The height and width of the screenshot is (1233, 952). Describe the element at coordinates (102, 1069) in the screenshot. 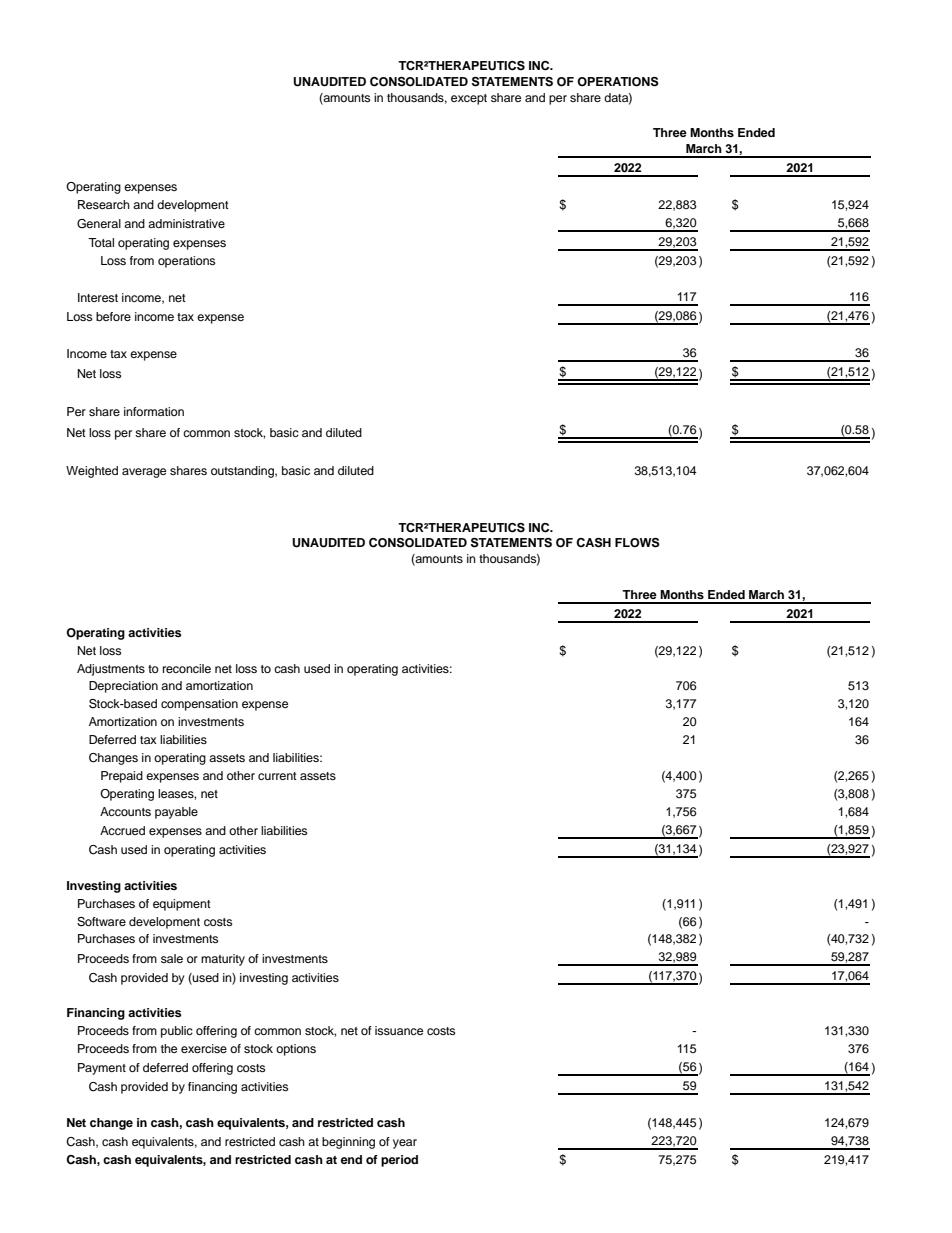

I see `Payment` at that location.
